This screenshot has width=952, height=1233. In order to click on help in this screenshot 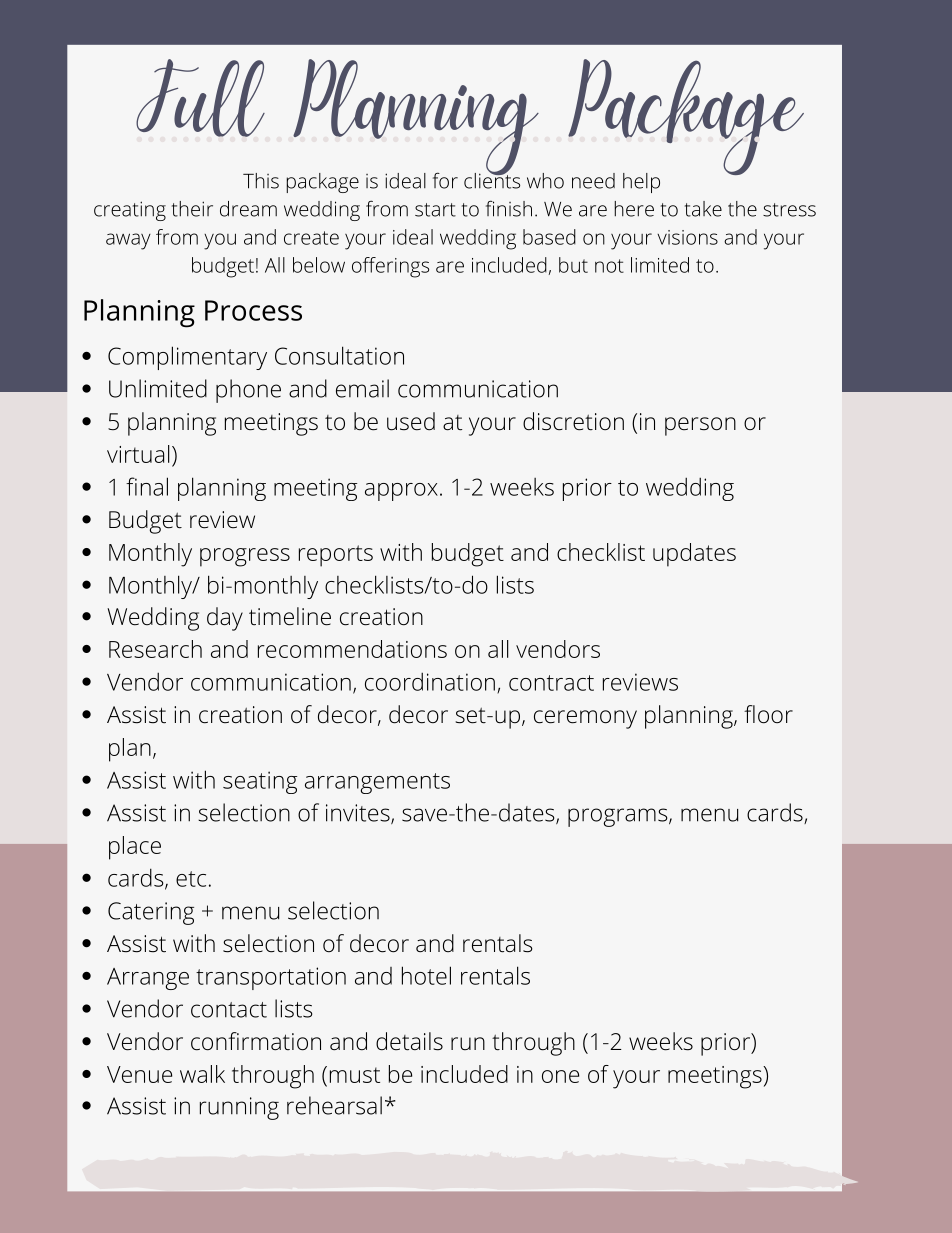, I will do `click(641, 183)`.
